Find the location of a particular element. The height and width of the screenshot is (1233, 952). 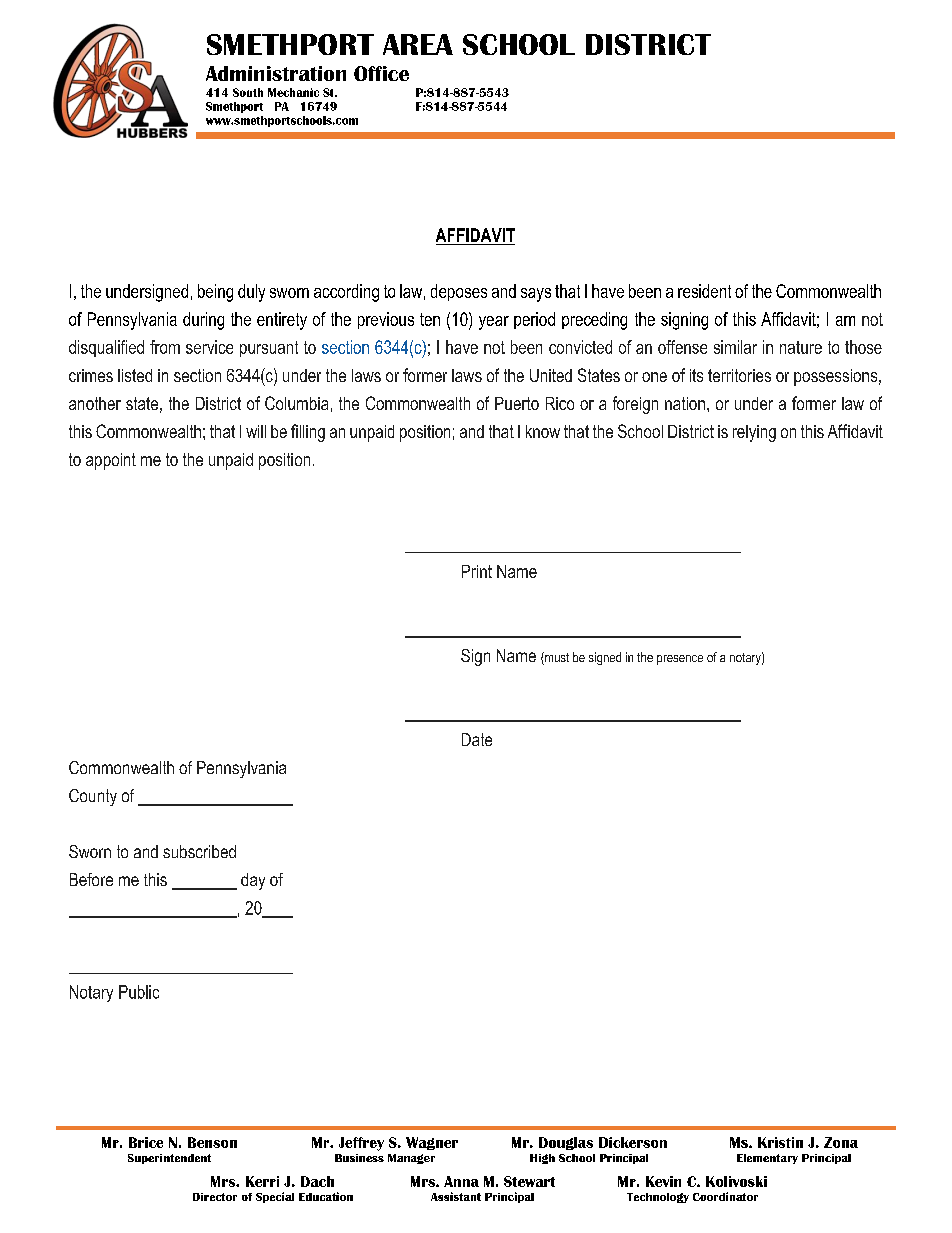

presence is located at coordinates (680, 660).
